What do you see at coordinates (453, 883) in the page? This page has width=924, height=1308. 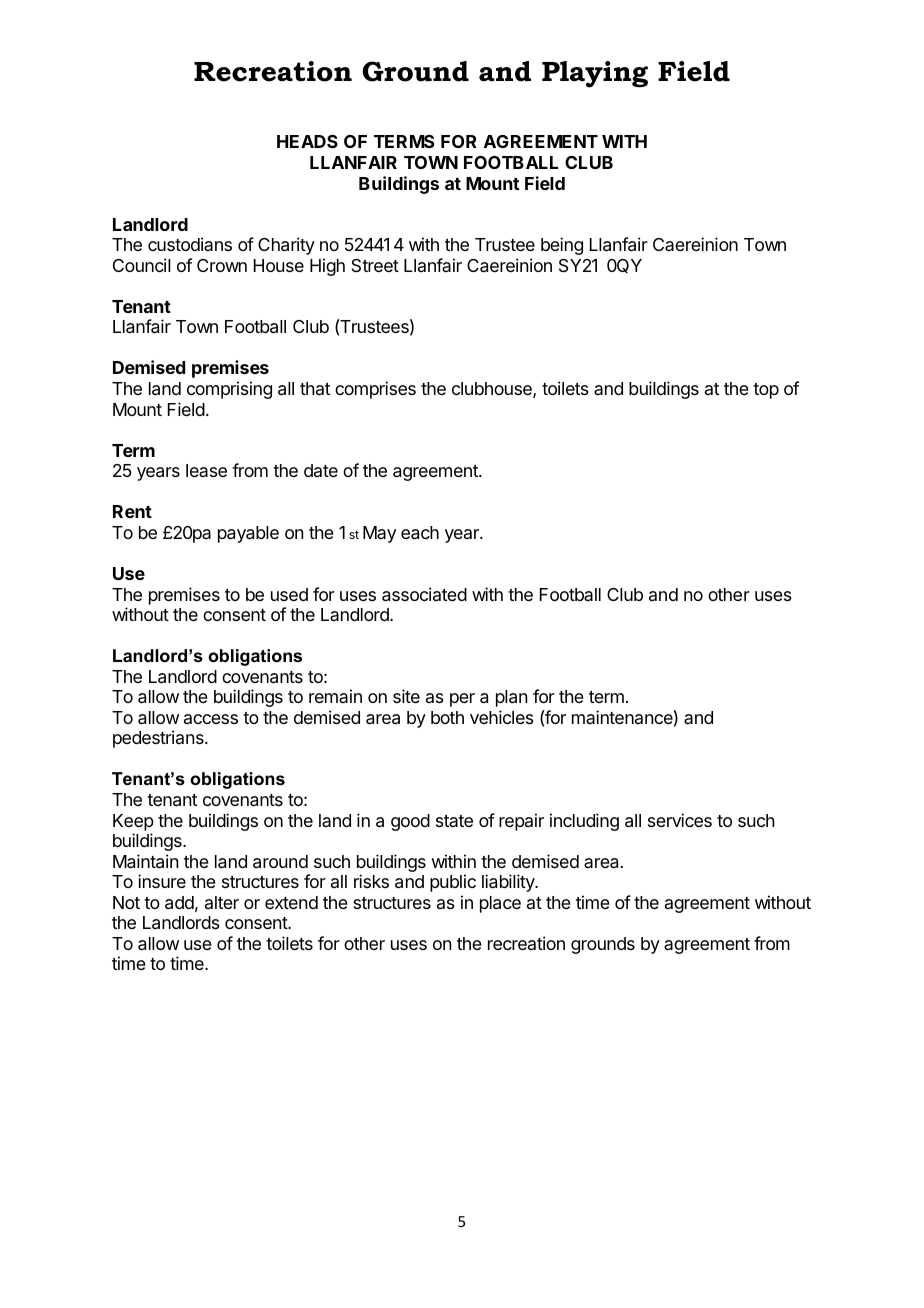 I see `public` at bounding box center [453, 883].
